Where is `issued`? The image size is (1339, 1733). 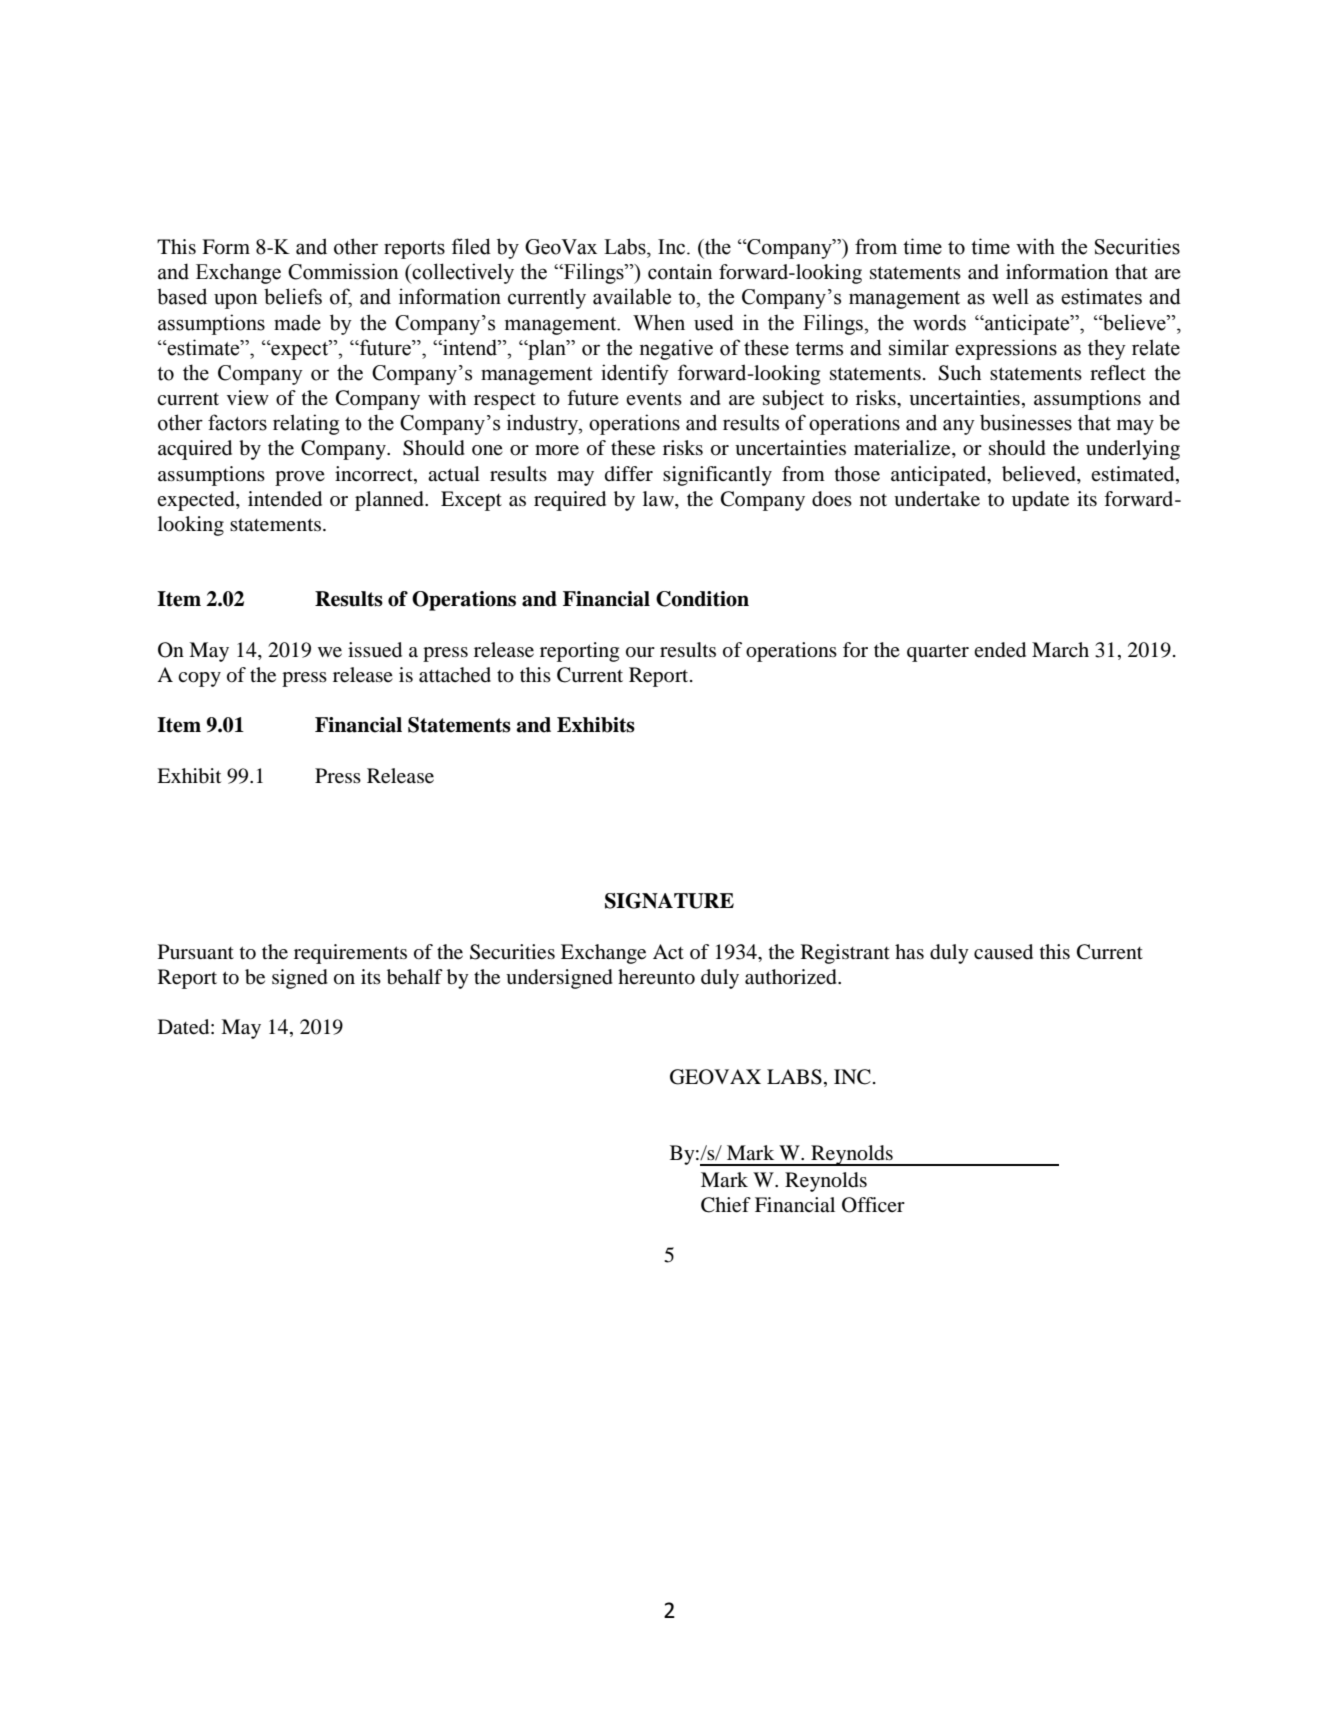
issued is located at coordinates (375, 650).
